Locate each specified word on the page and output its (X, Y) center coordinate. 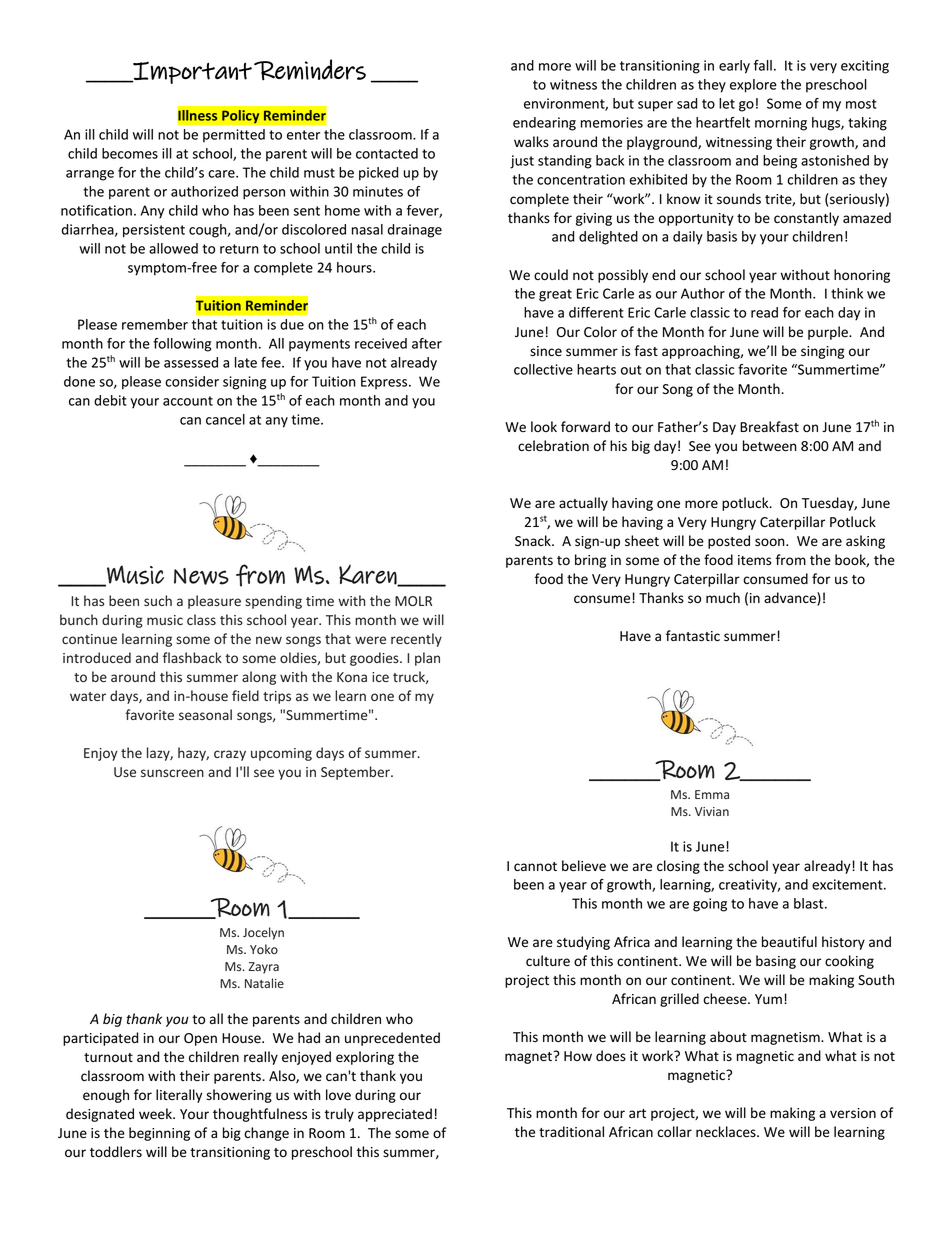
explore (753, 86)
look (544, 426)
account (188, 401)
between (770, 446)
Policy (241, 116)
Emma (712, 794)
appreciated (395, 1115)
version (853, 1113)
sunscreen (172, 773)
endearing (544, 124)
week (156, 1114)
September (356, 773)
